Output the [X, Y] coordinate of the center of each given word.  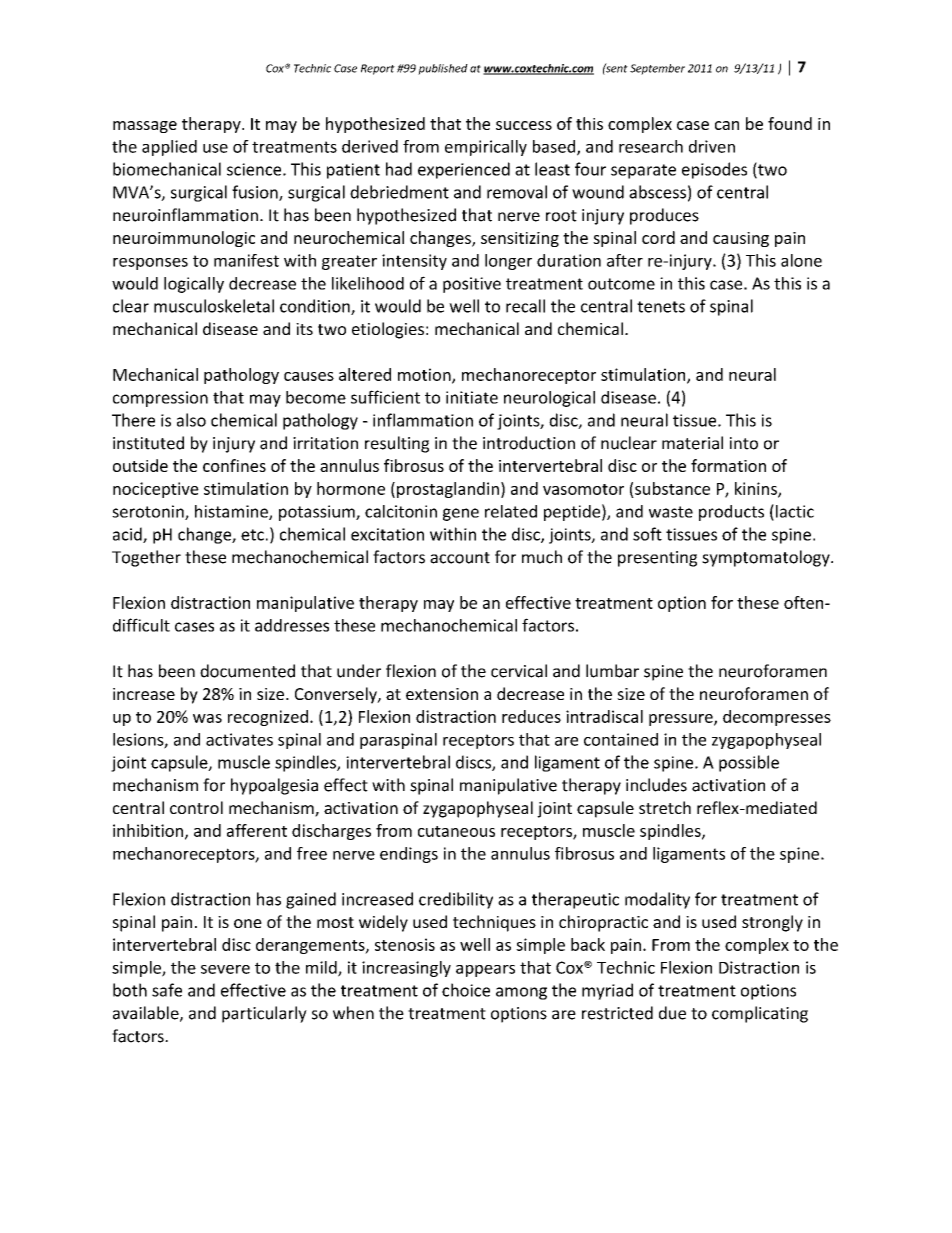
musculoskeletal [214, 306]
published [443, 69]
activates [239, 739]
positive [472, 285]
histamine [232, 512]
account [460, 558]
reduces [531, 716]
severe [225, 969]
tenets [661, 307]
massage [145, 127]
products [731, 513]
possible [749, 763]
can [727, 125]
